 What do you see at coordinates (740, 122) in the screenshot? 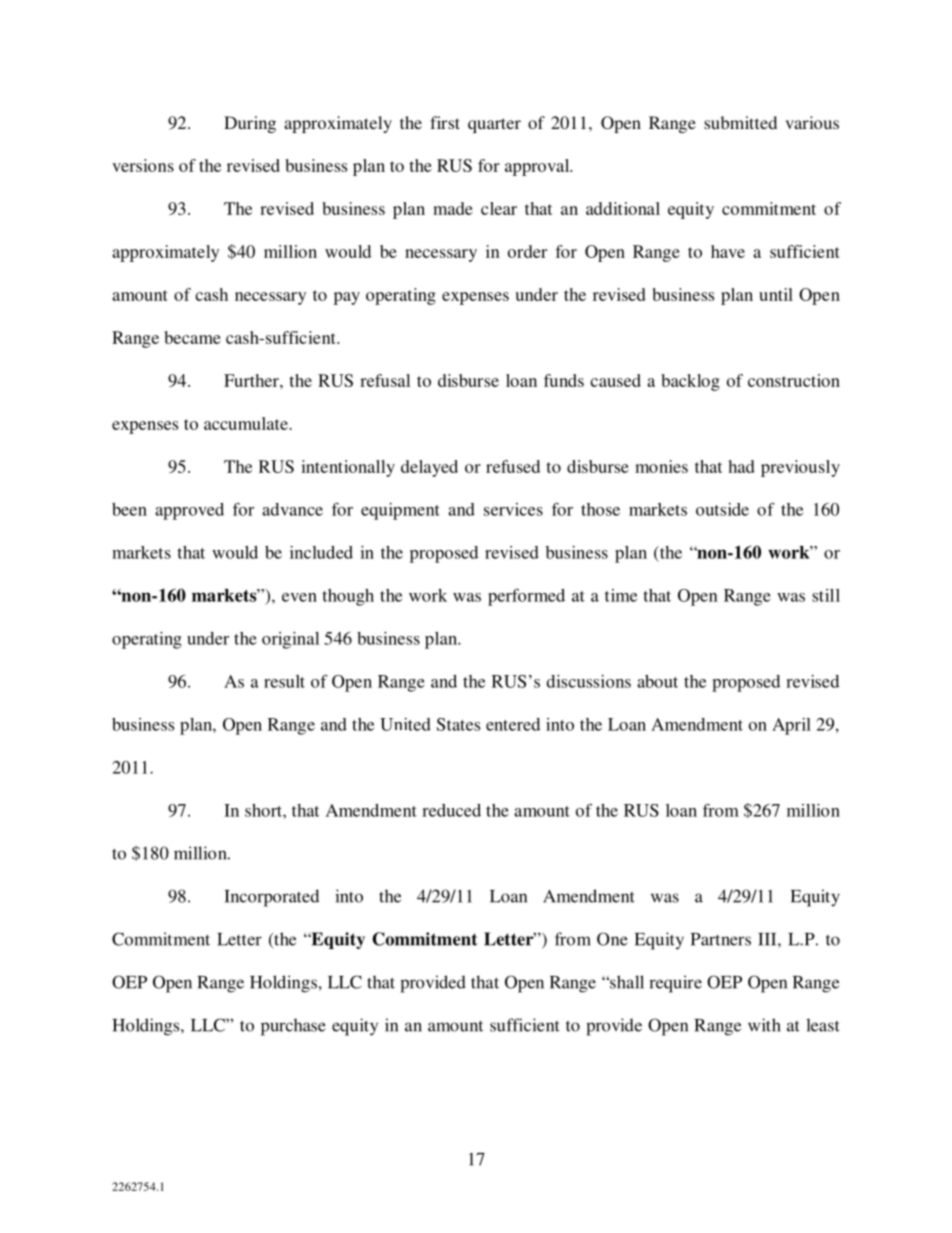
I see `submitted` at bounding box center [740, 122].
